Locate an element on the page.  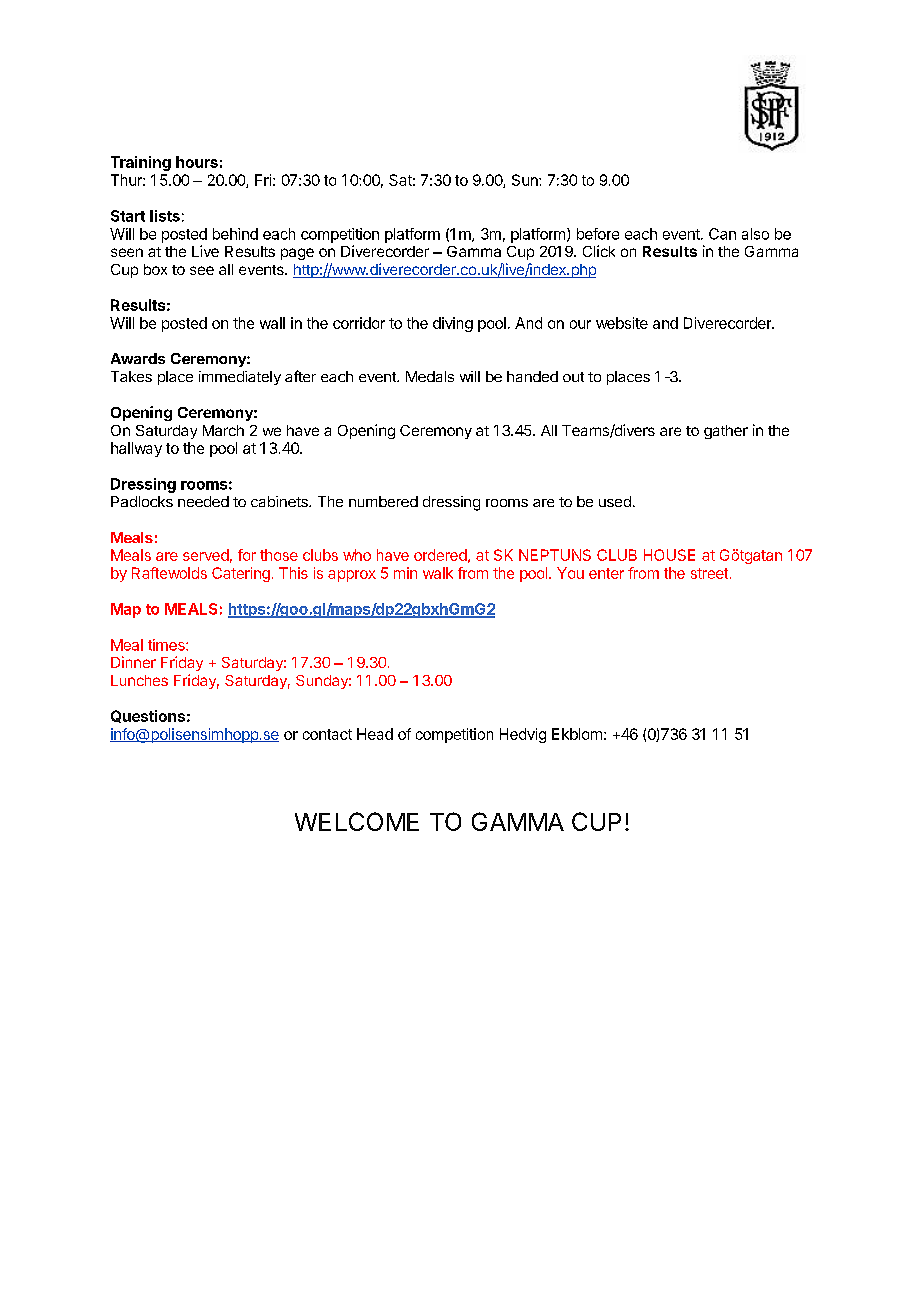
hours is located at coordinates (197, 162).
